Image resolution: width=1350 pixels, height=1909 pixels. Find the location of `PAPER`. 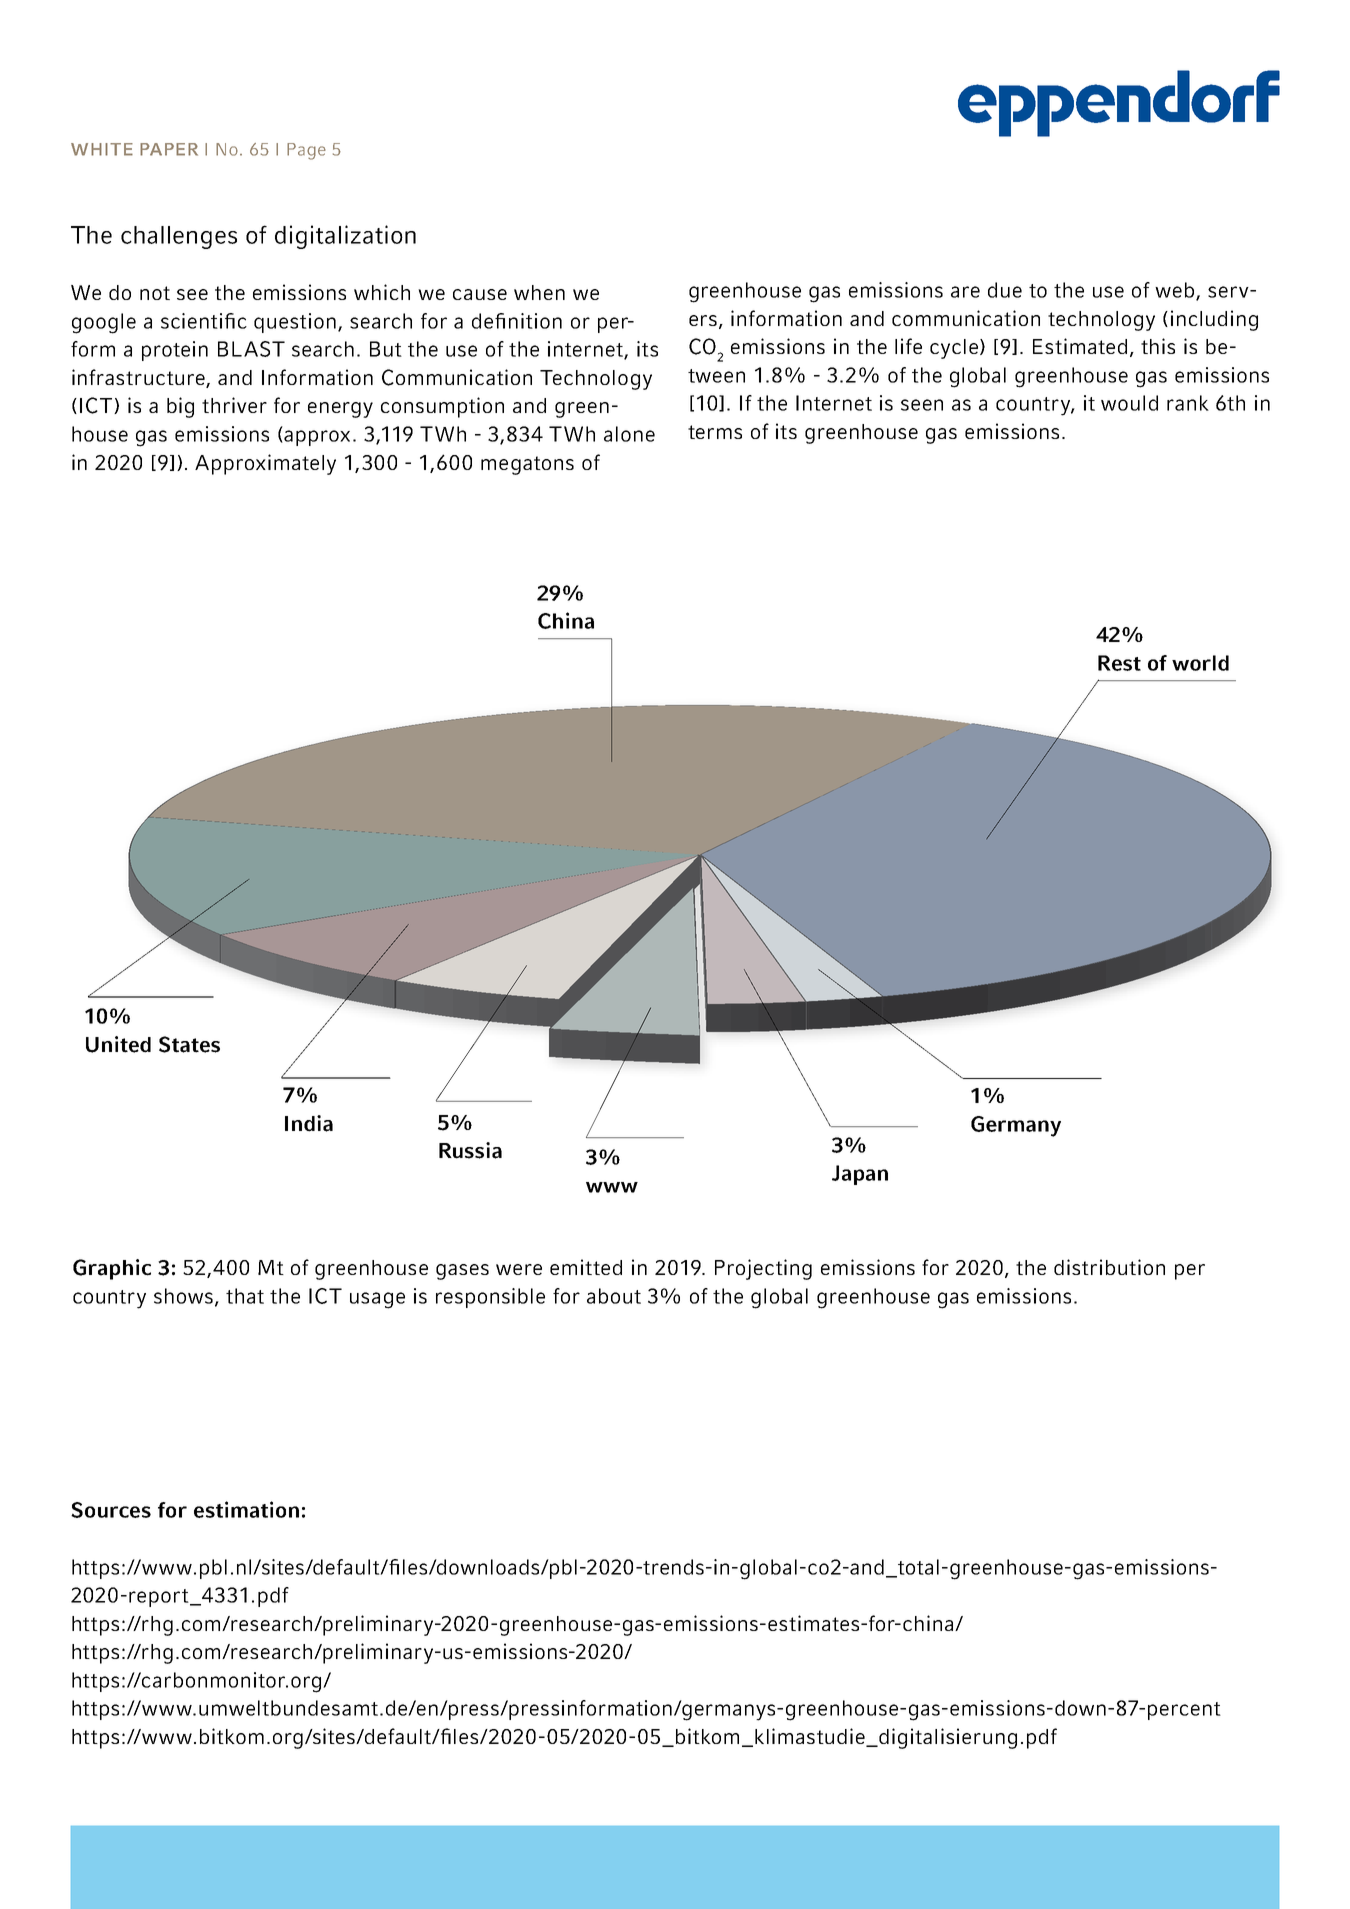

PAPER is located at coordinates (169, 149).
